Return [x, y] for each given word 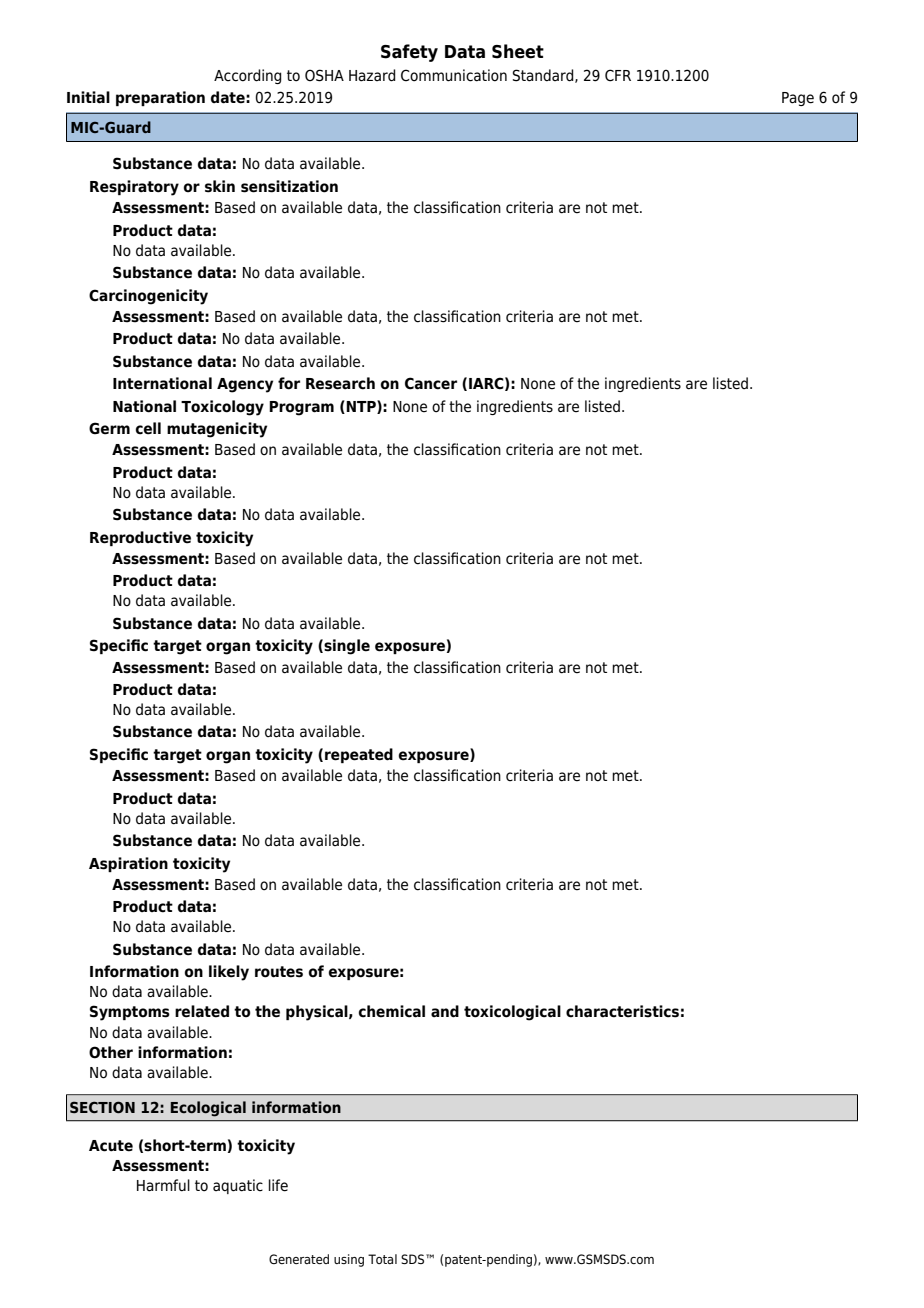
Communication [454, 75]
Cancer [431, 383]
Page [798, 99]
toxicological [512, 1013]
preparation [160, 98]
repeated [359, 755]
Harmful [163, 1185]
